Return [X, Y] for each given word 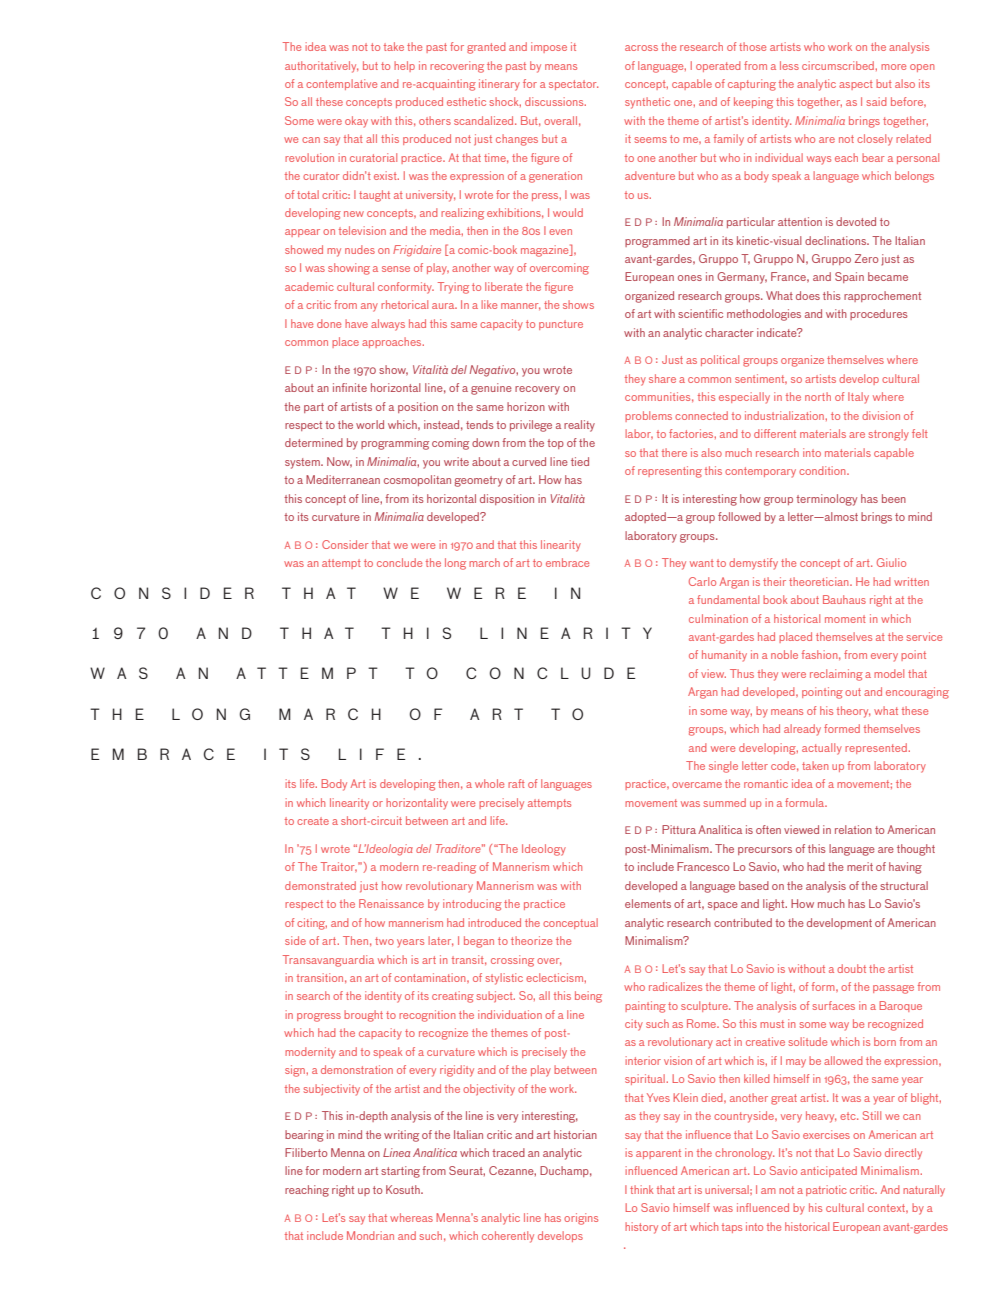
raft [516, 783]
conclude [399, 562]
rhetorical [404, 304]
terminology [826, 500]
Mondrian [370, 1235]
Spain [849, 277]
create [313, 821]
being [588, 997]
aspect [856, 85]
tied [580, 461]
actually [822, 749]
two [384, 941]
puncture [561, 325]
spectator [573, 85]
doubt [851, 968]
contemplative [341, 84]
